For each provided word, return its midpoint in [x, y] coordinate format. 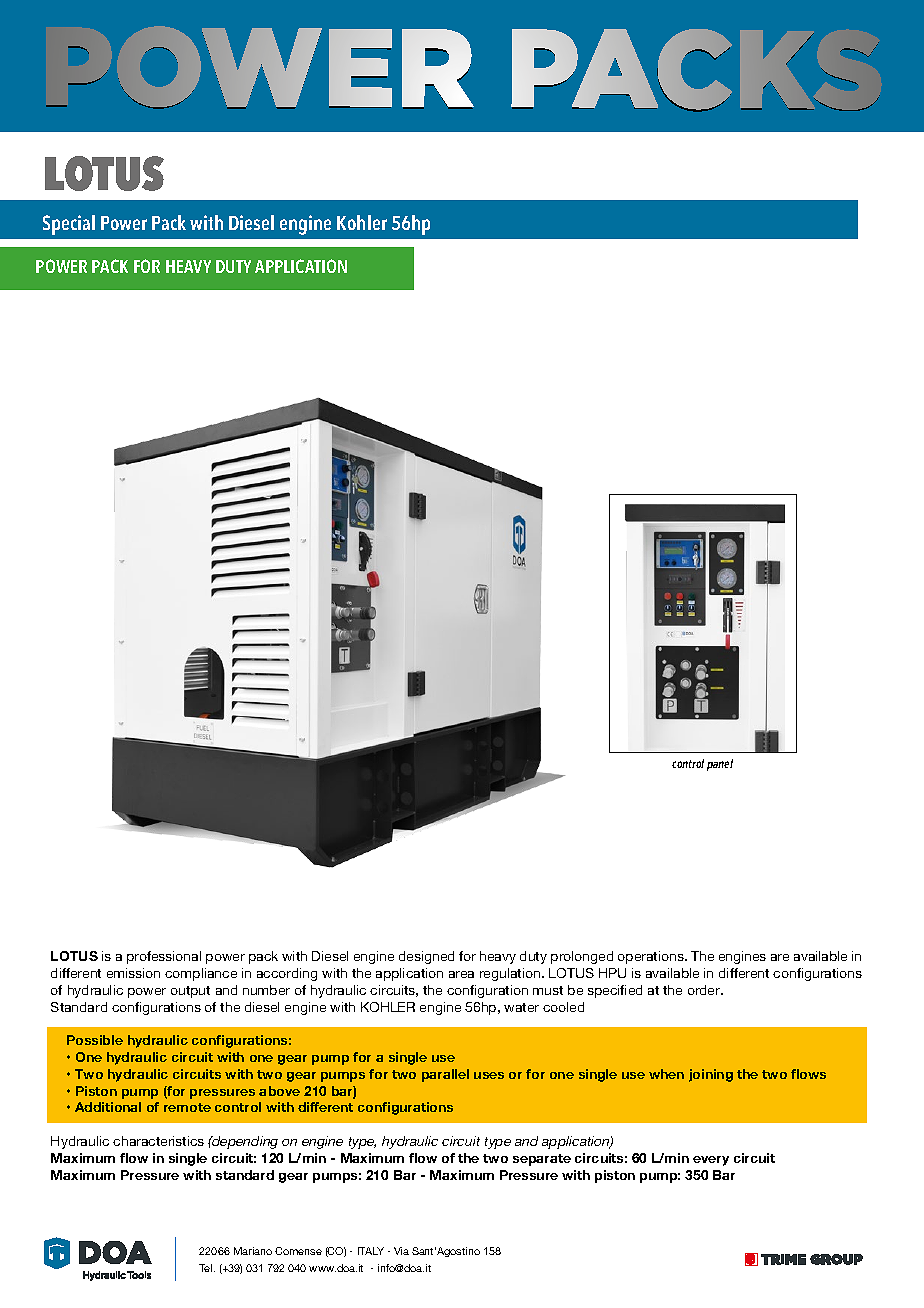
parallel [445, 1075]
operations [652, 957]
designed [426, 957]
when [666, 1074]
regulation [511, 974]
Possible [95, 1040]
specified [615, 991]
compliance [201, 974]
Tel [207, 1268]
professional [164, 957]
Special [69, 225]
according [287, 974]
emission [133, 973]
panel [720, 765]
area [461, 974]
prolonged [582, 957]
